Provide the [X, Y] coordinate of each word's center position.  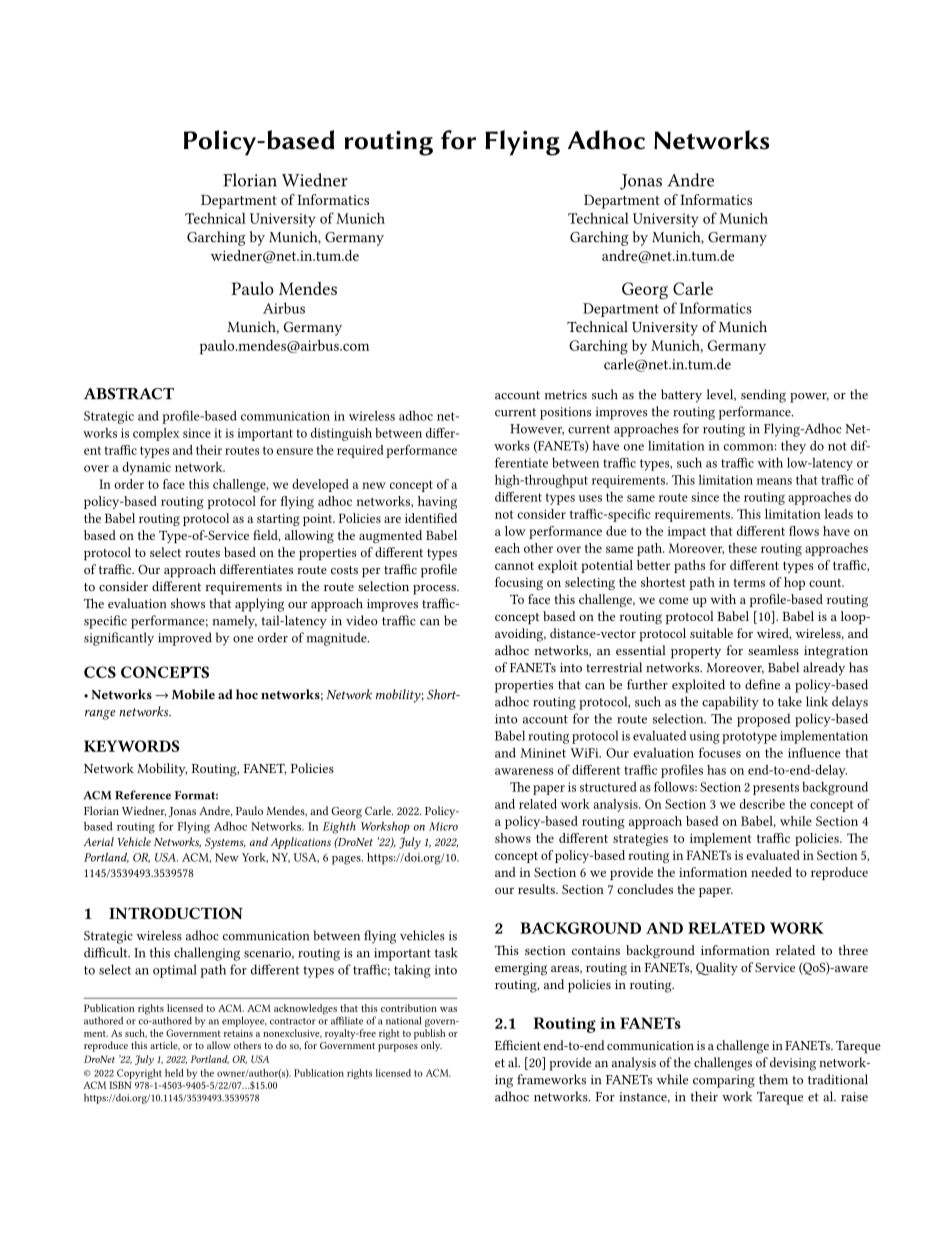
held [174, 1073]
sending [763, 396]
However [537, 429]
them [773, 1079]
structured [608, 787]
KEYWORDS [132, 746]
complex [156, 434]
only [431, 1046]
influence [814, 752]
